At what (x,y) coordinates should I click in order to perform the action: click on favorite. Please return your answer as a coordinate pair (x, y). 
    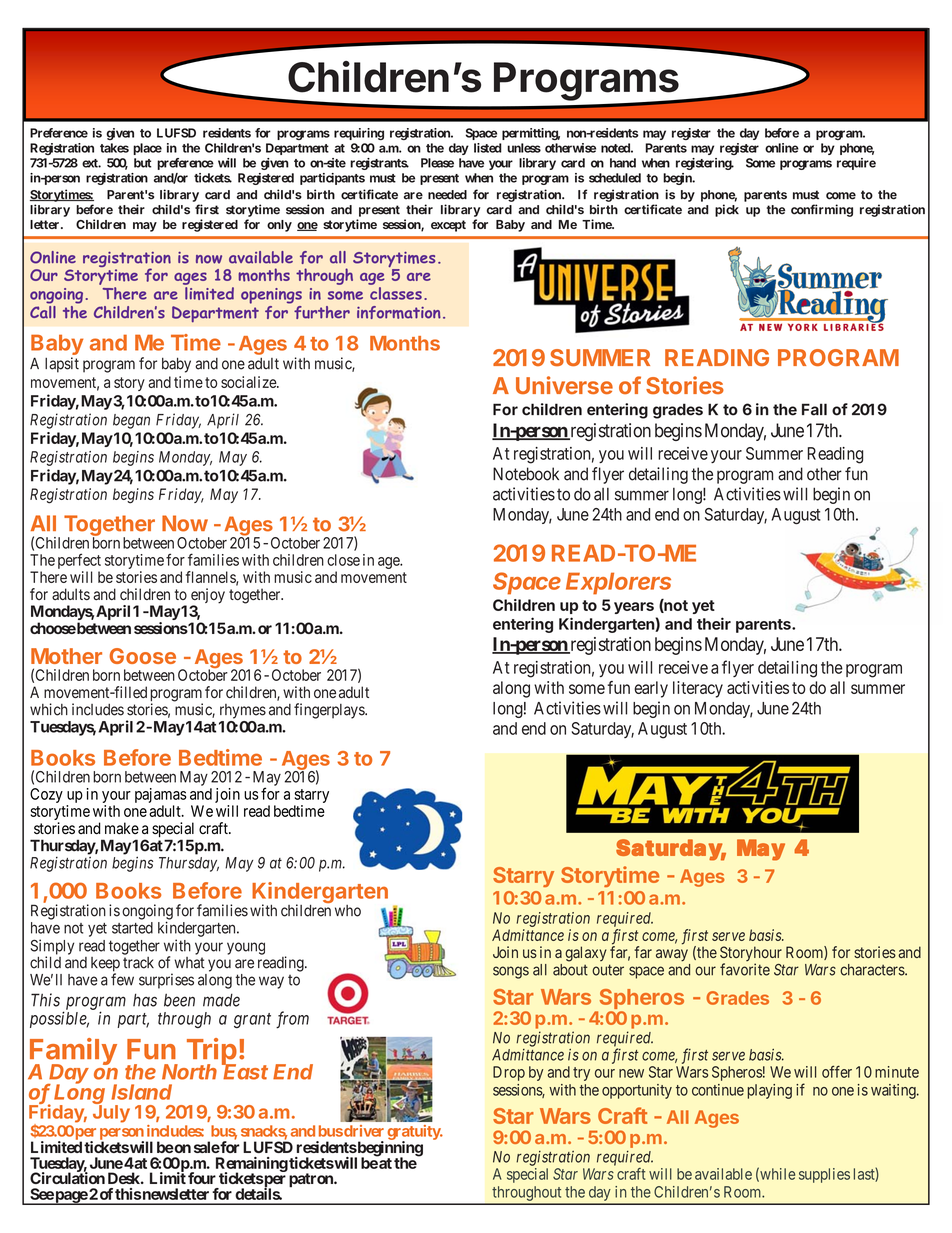
    Looking at the image, I should click on (745, 969).
